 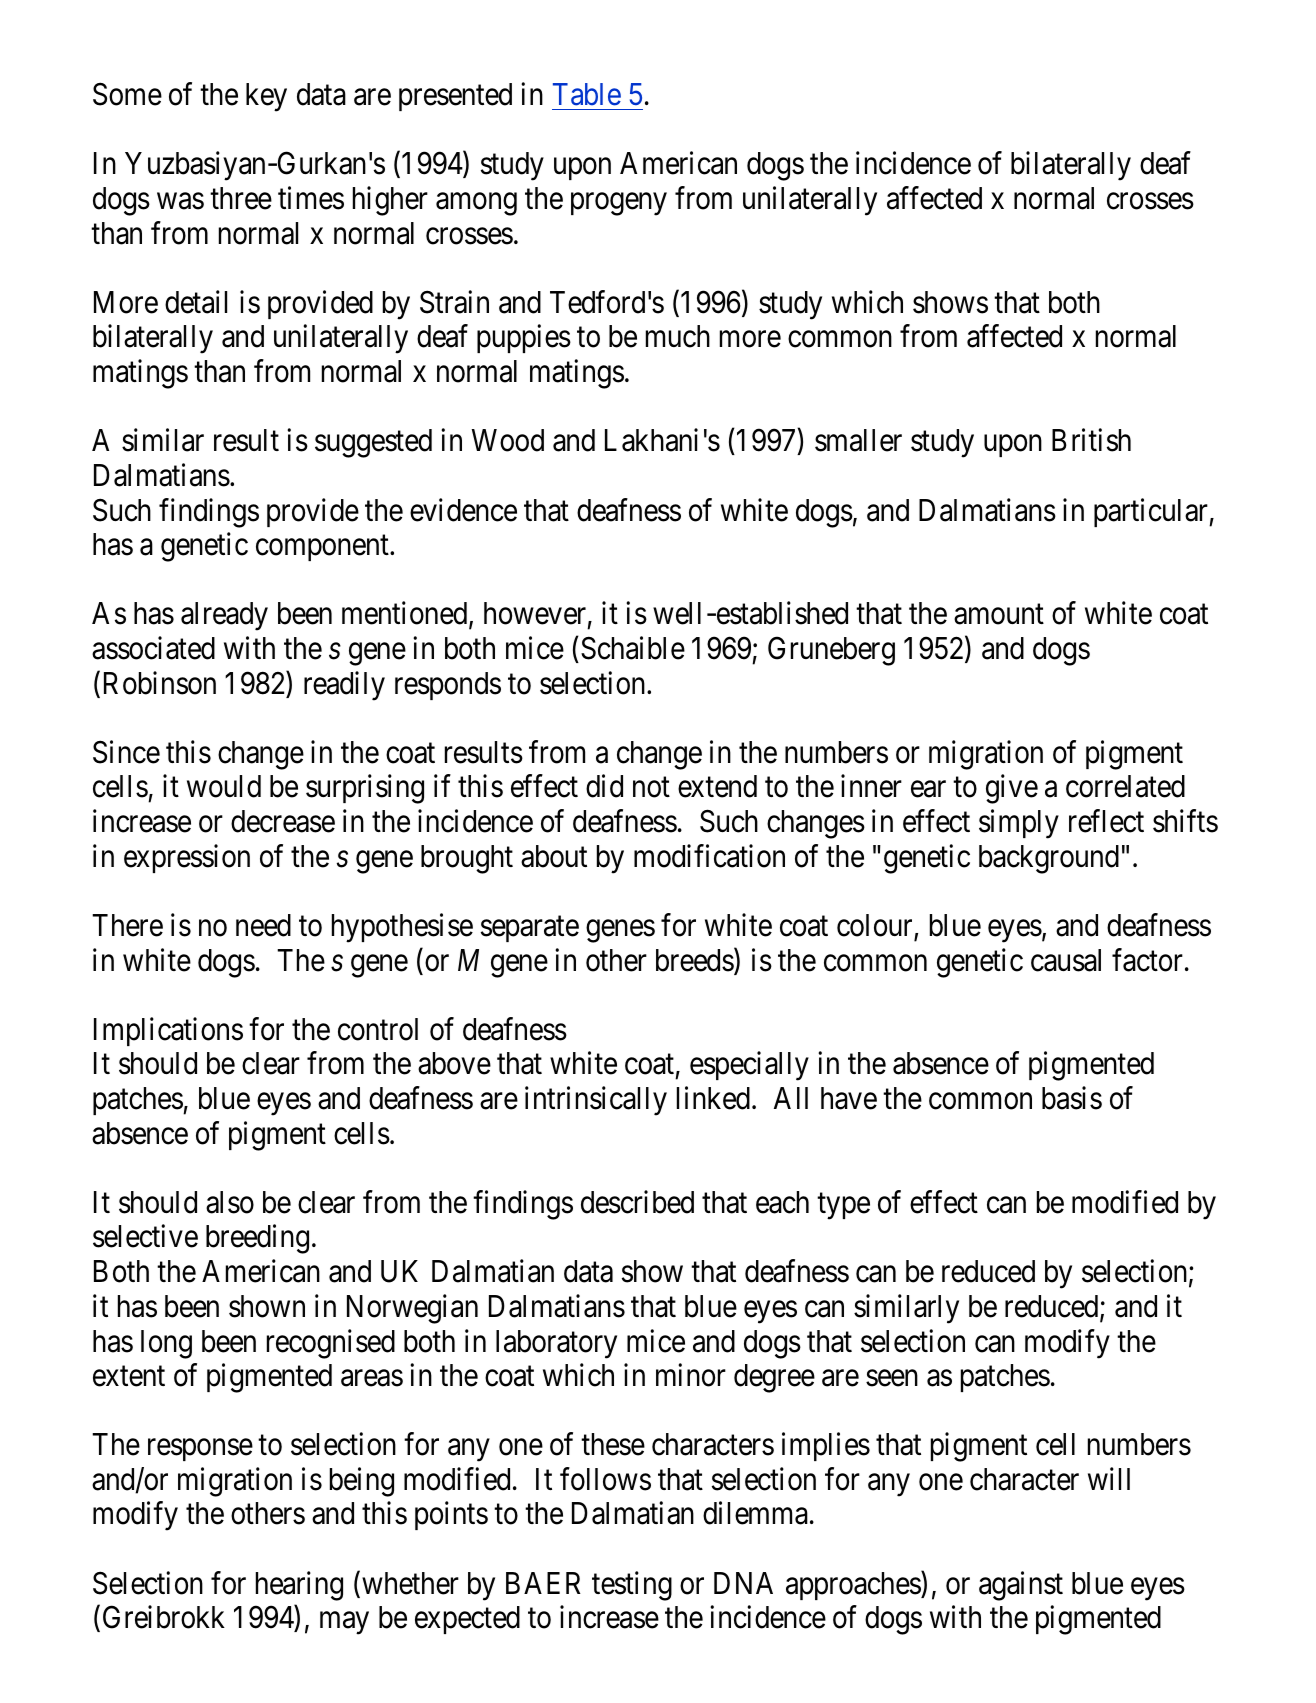 I want to click on key, so click(x=266, y=97).
